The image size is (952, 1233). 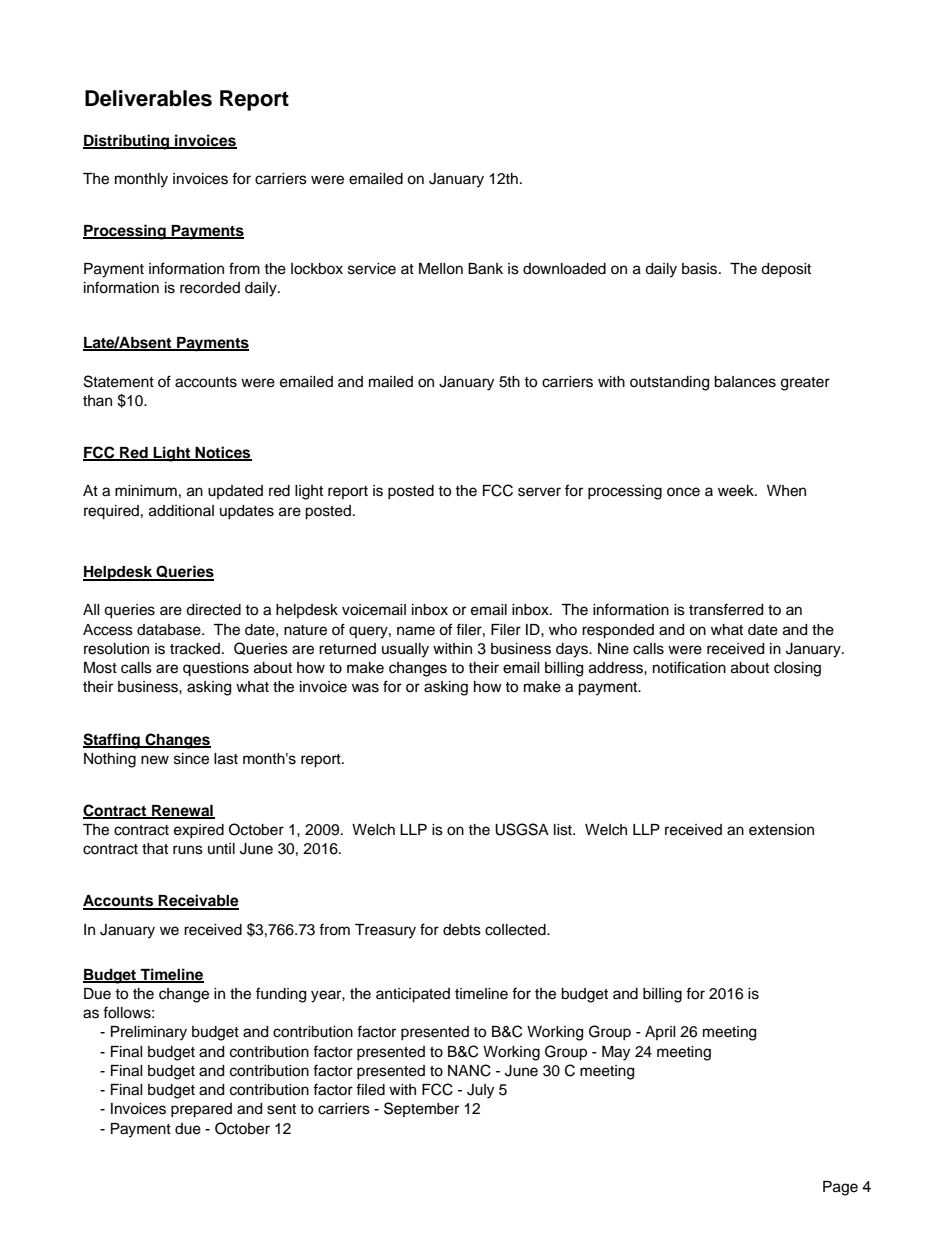 I want to click on Notices, so click(x=223, y=453).
